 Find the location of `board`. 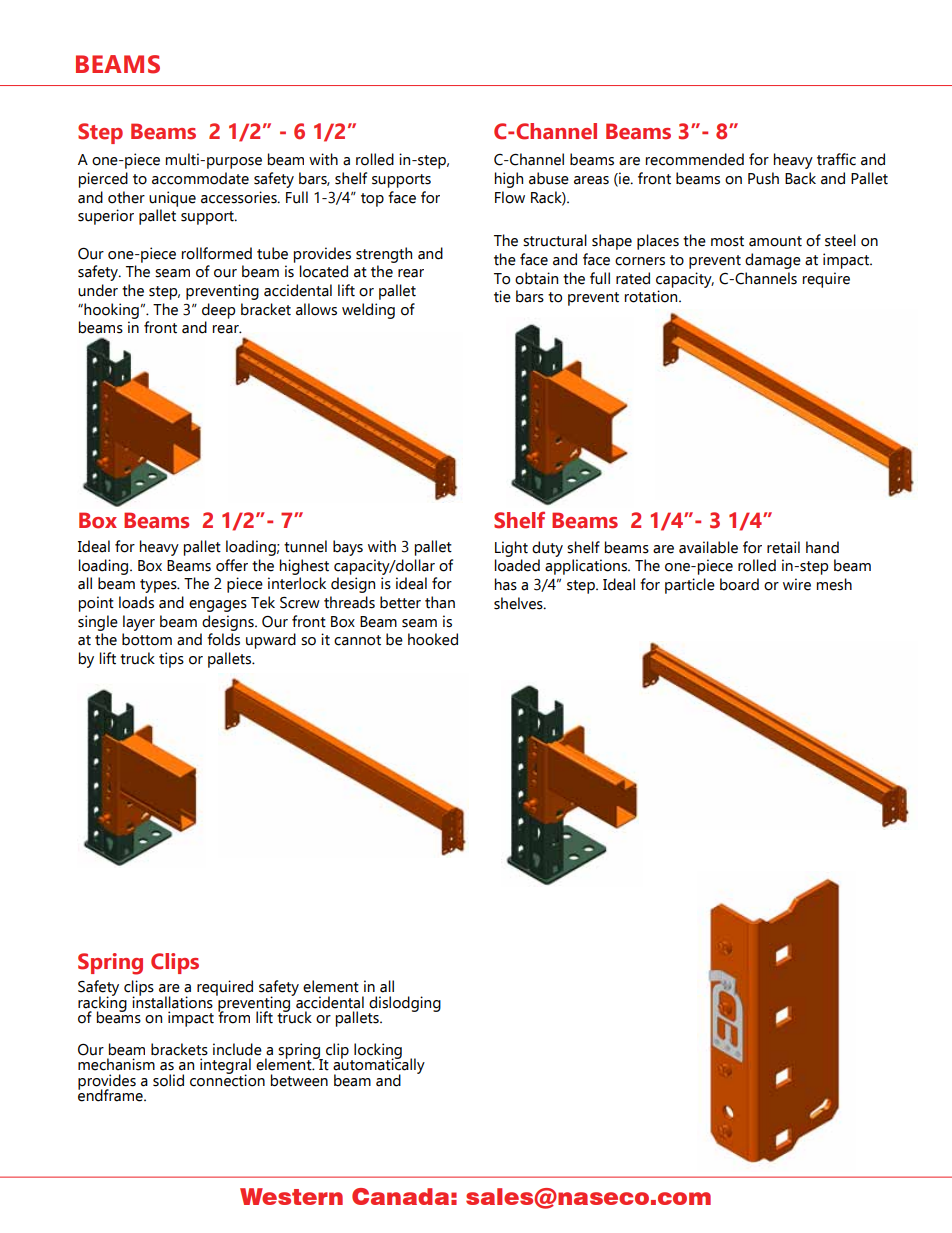

board is located at coordinates (739, 584).
